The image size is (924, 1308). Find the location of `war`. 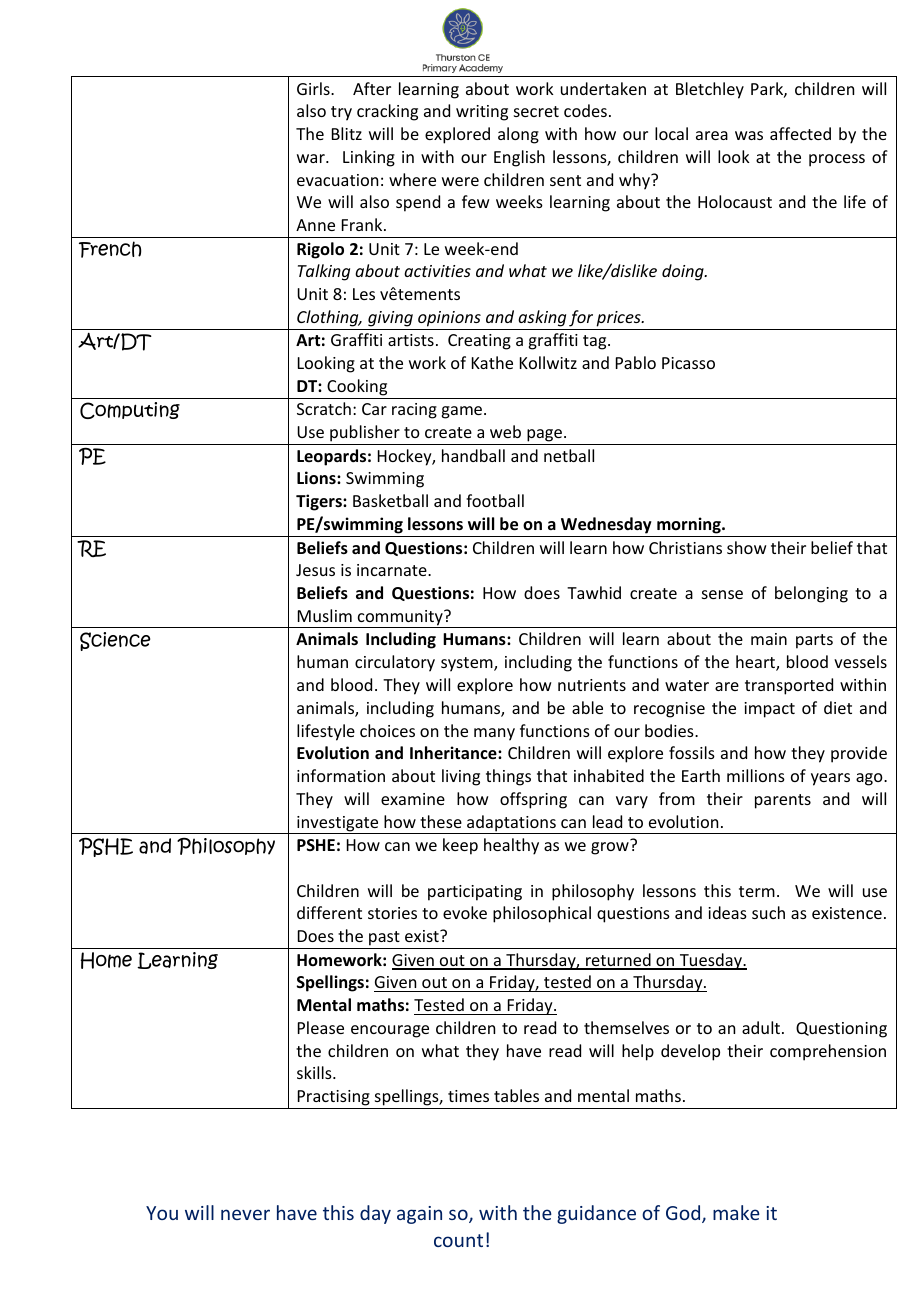

war is located at coordinates (312, 158).
